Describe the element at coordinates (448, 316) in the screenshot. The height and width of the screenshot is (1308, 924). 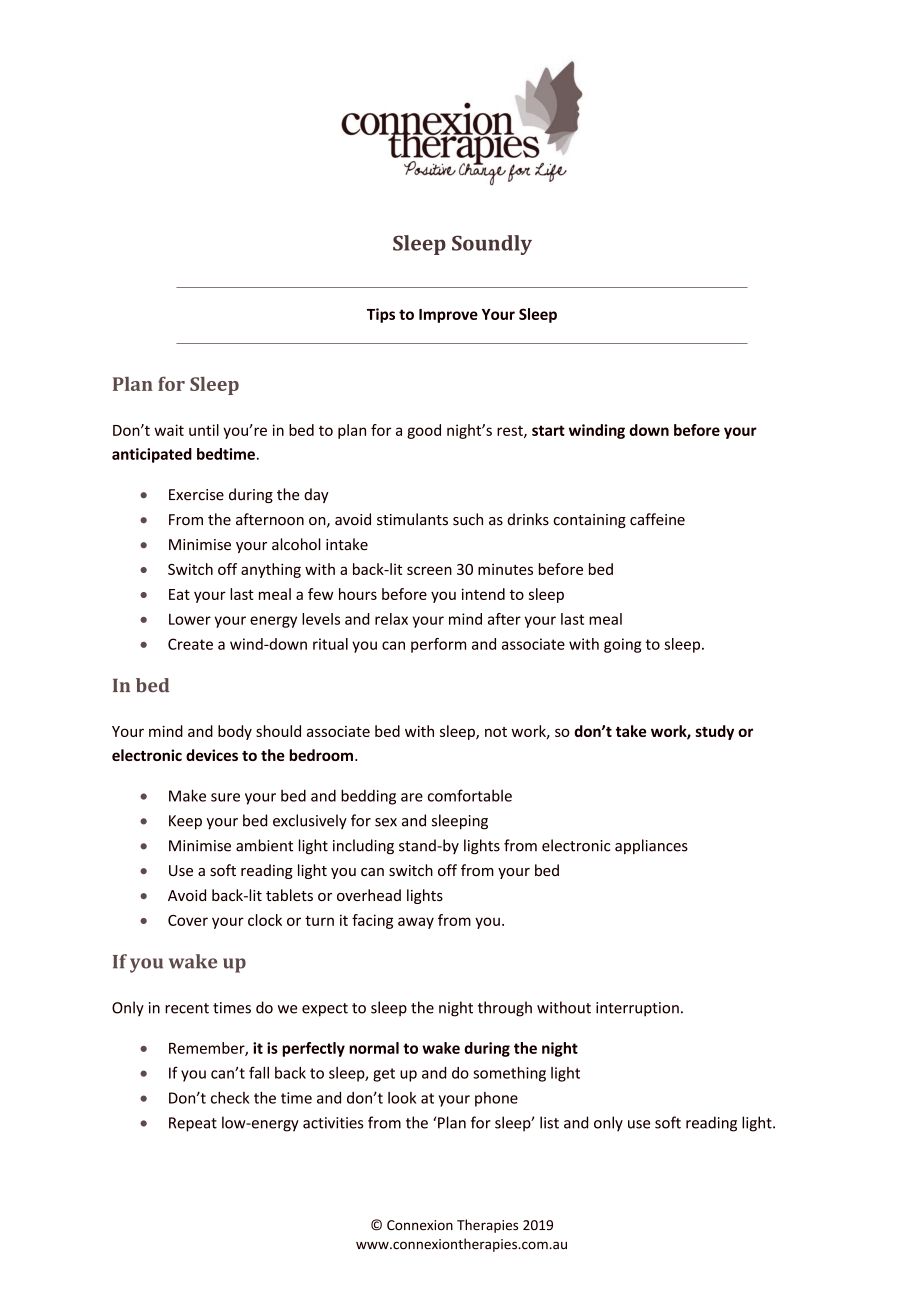
I see `Improve` at that location.
